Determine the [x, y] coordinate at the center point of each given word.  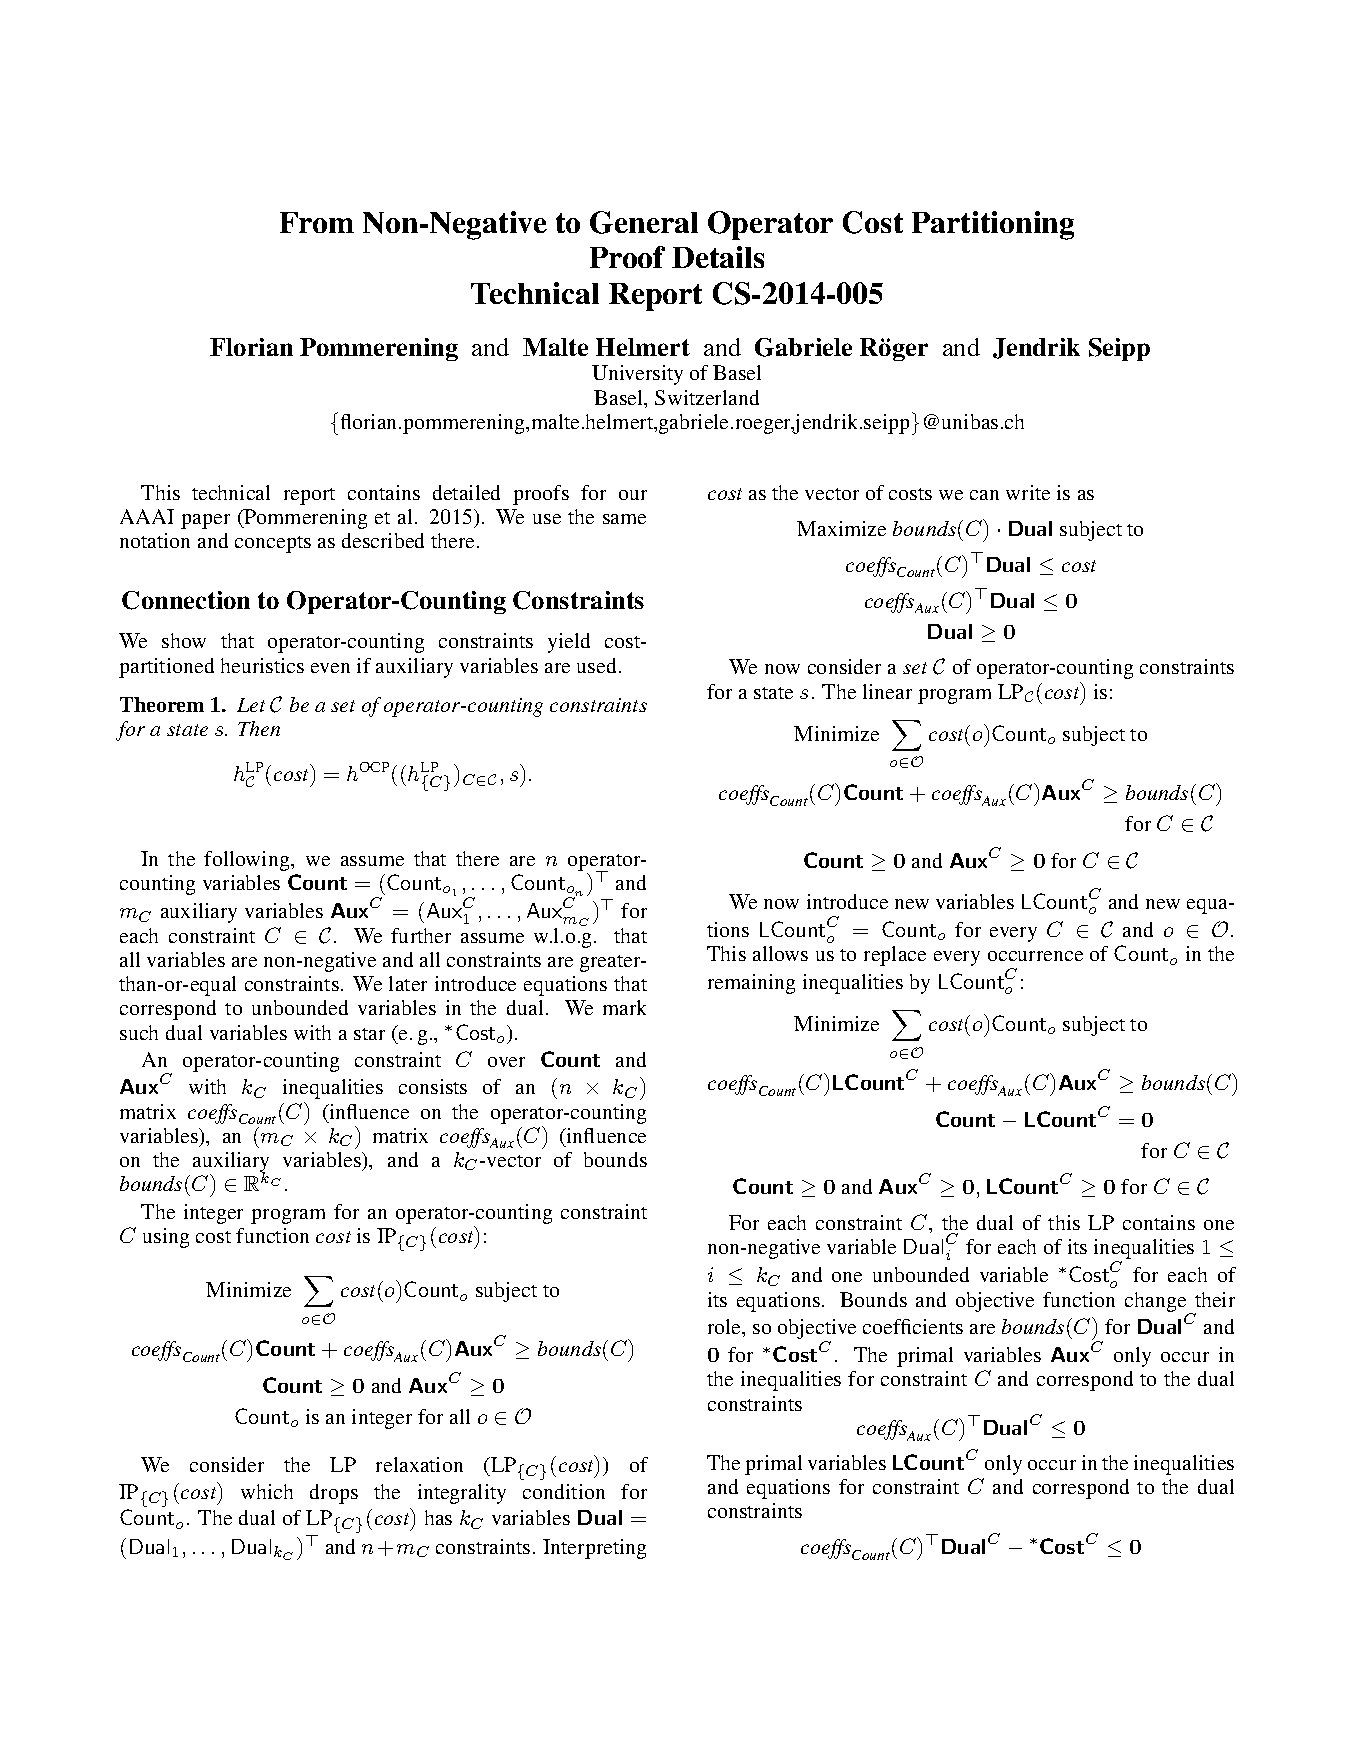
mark [624, 1007]
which [267, 1491]
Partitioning [993, 225]
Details [718, 257]
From [317, 222]
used [598, 665]
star [369, 1034]
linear [887, 691]
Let [251, 705]
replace [895, 956]
